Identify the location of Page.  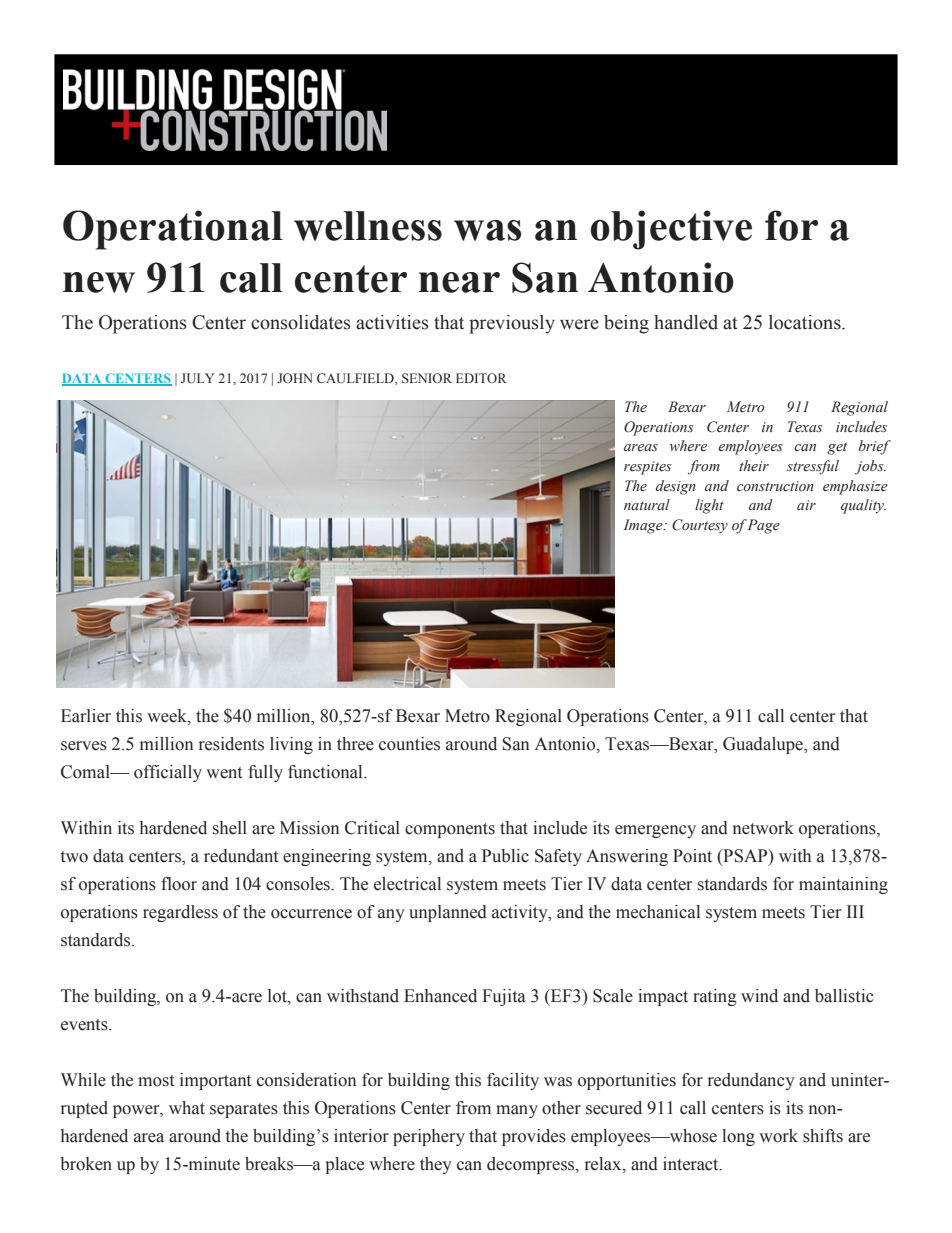
(764, 526).
